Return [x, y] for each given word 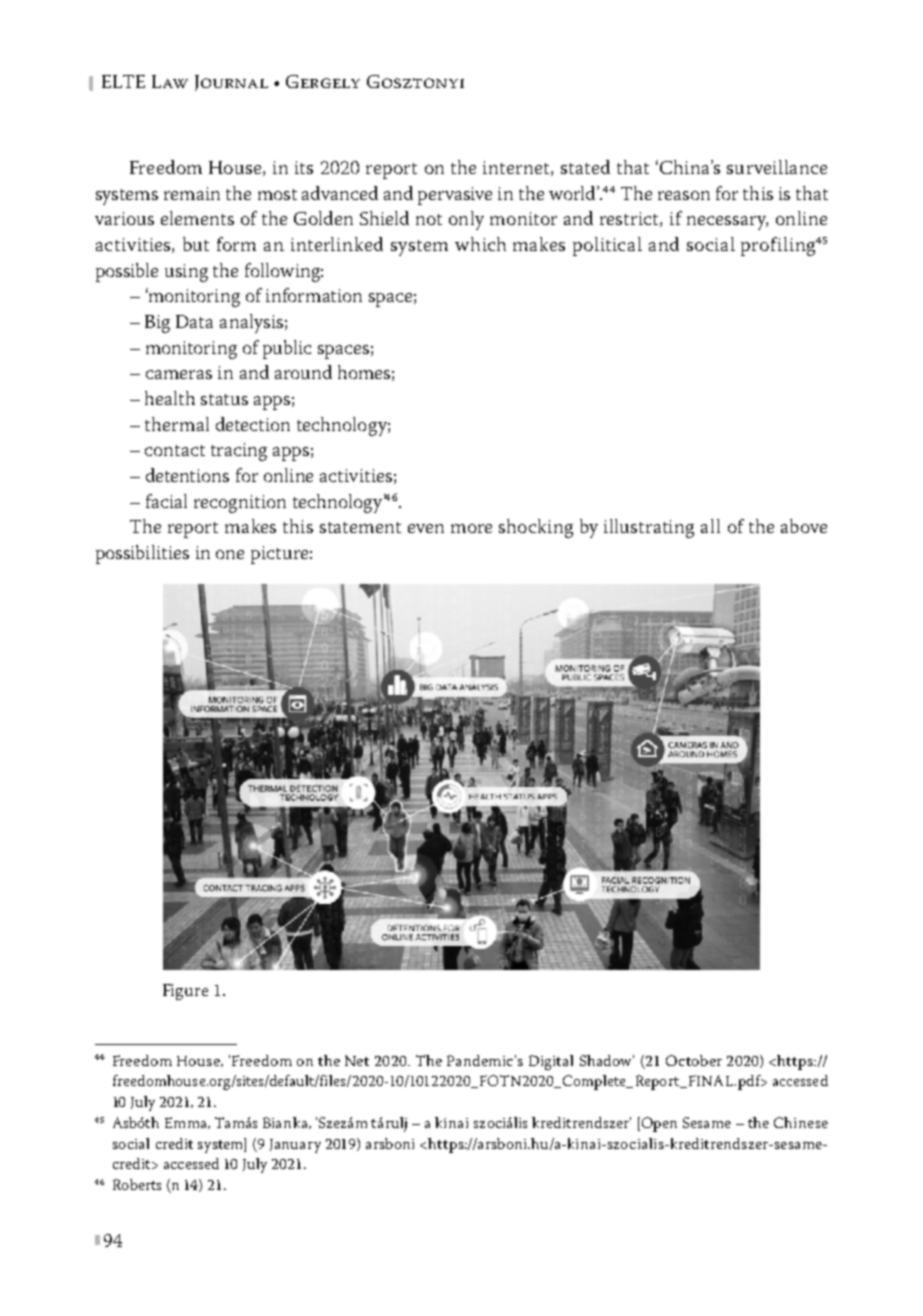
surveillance [777, 167]
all [710, 526]
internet [517, 168]
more [471, 528]
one [230, 554]
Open [659, 1124]
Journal [231, 83]
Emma [187, 1123]
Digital [551, 1062]
